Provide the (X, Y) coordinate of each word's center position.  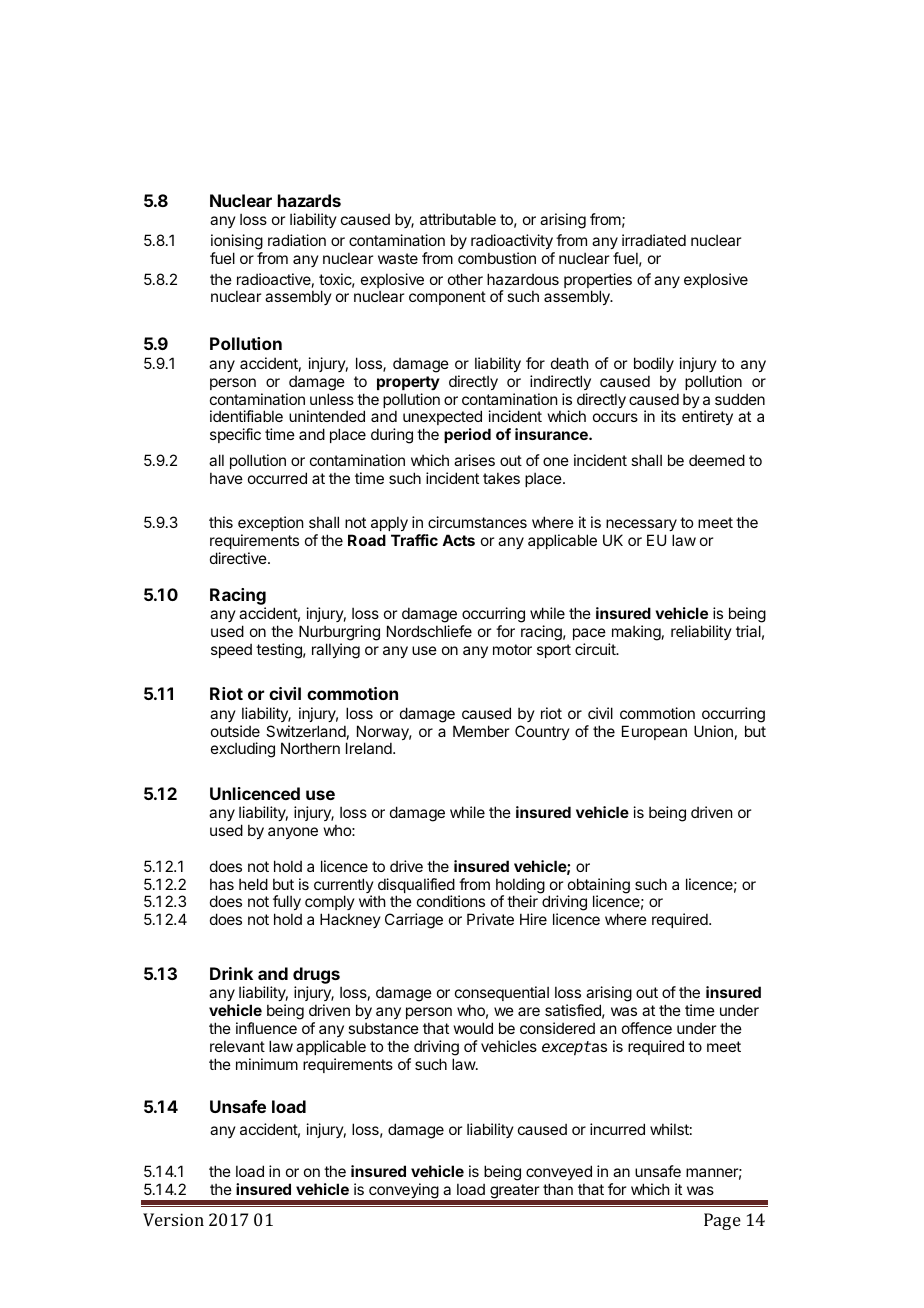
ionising (237, 242)
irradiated (654, 240)
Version (173, 1219)
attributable (458, 219)
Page (722, 1221)
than (558, 1189)
